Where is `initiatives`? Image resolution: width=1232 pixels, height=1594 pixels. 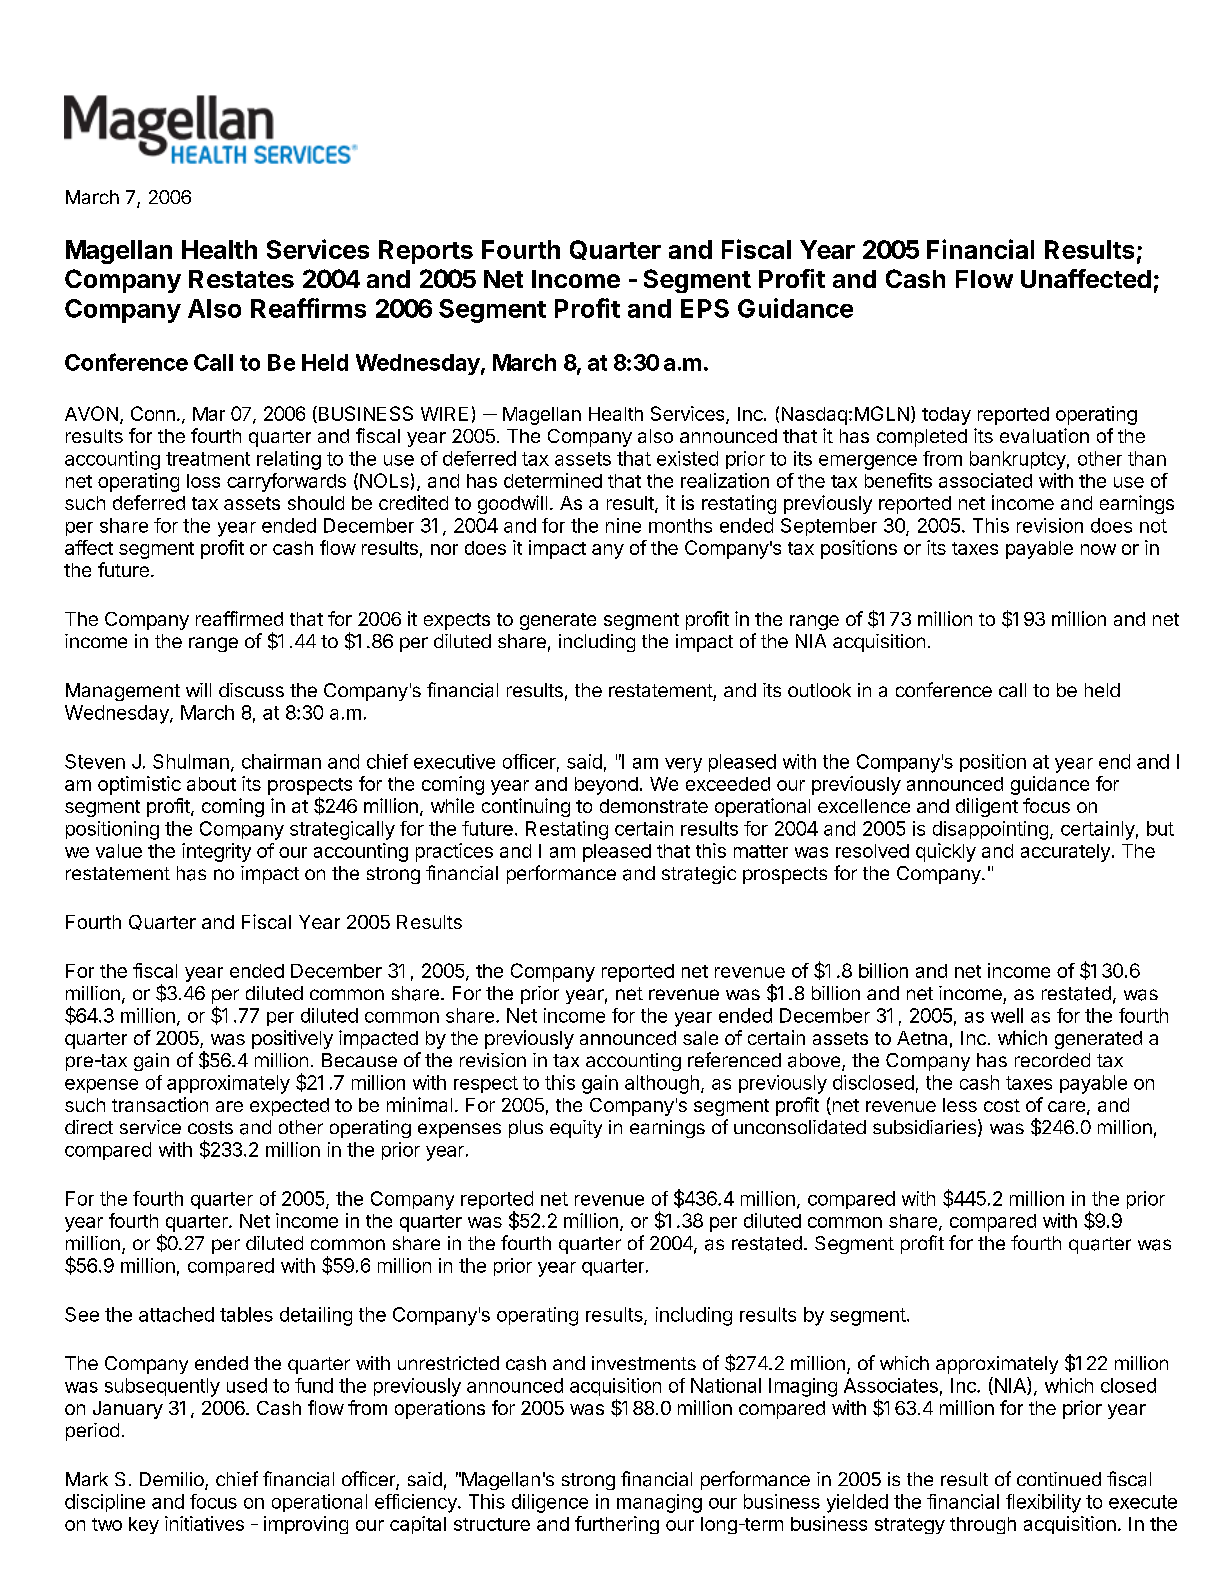
initiatives is located at coordinates (204, 1523).
